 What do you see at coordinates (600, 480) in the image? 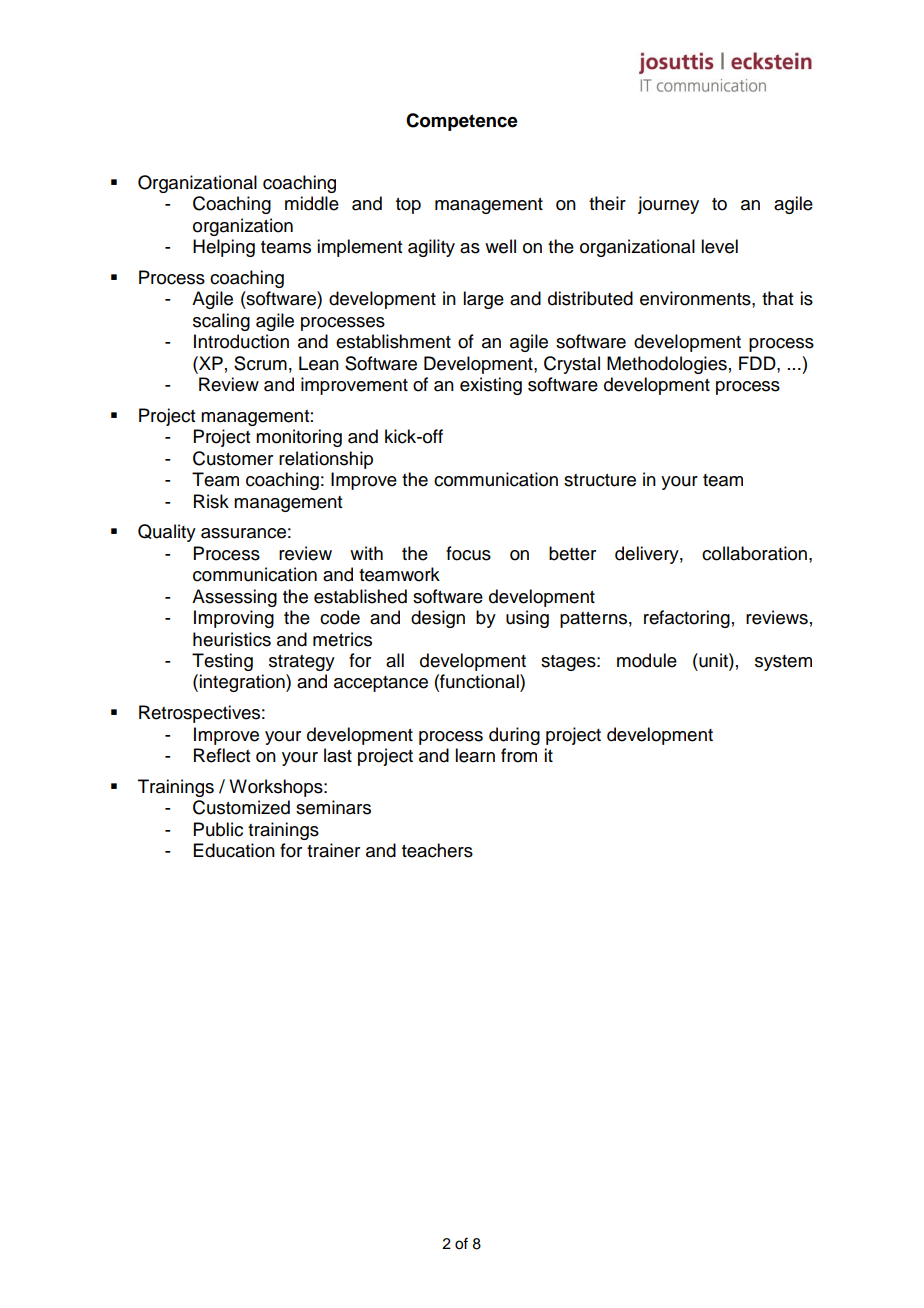
I see `structure` at bounding box center [600, 480].
